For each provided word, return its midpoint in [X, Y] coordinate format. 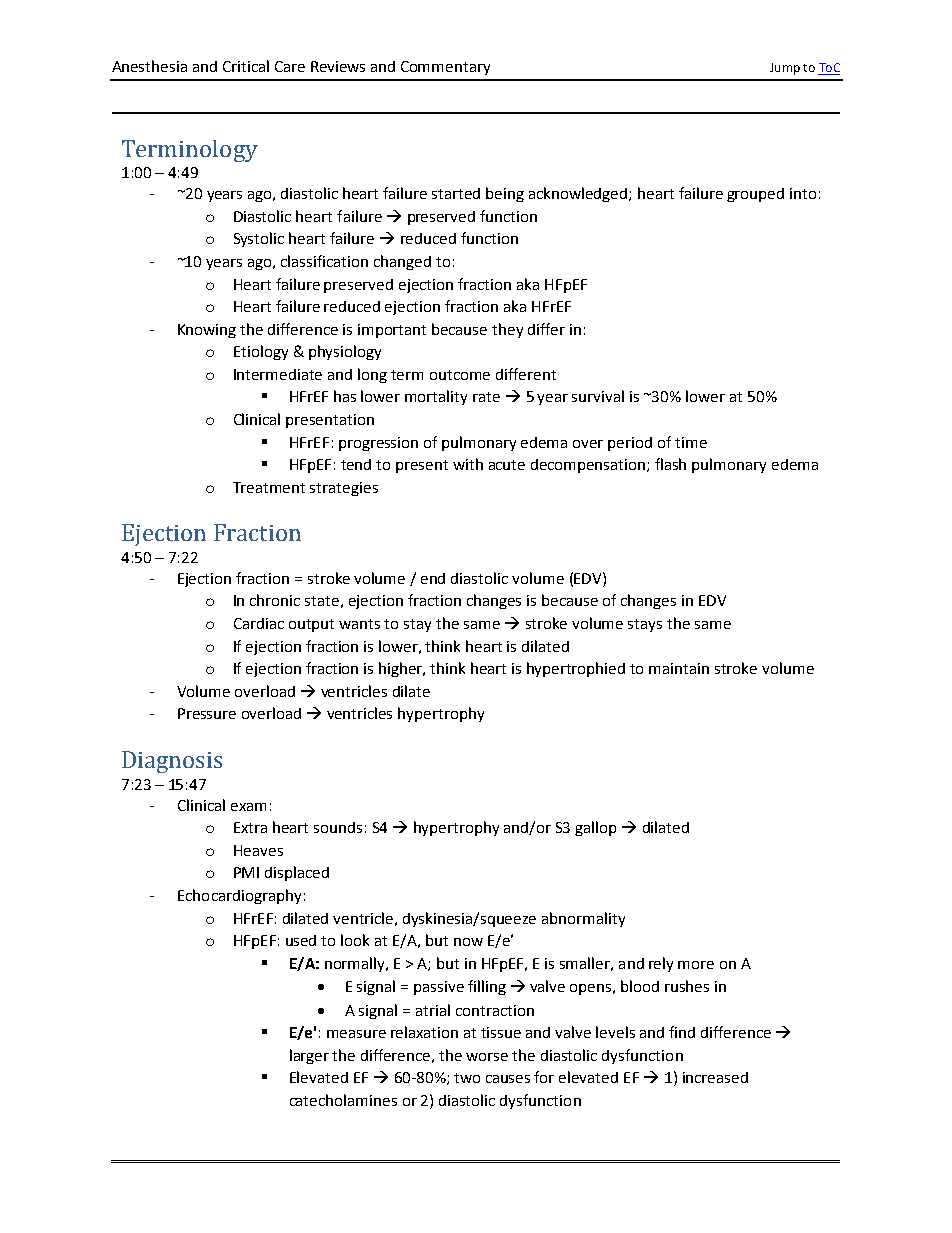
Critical [246, 66]
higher [402, 669]
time [691, 442]
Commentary [445, 68]
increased [715, 1077]
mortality [436, 397]
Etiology [261, 352]
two [467, 1078]
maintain [679, 668]
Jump [785, 69]
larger [309, 1056]
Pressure [207, 713]
